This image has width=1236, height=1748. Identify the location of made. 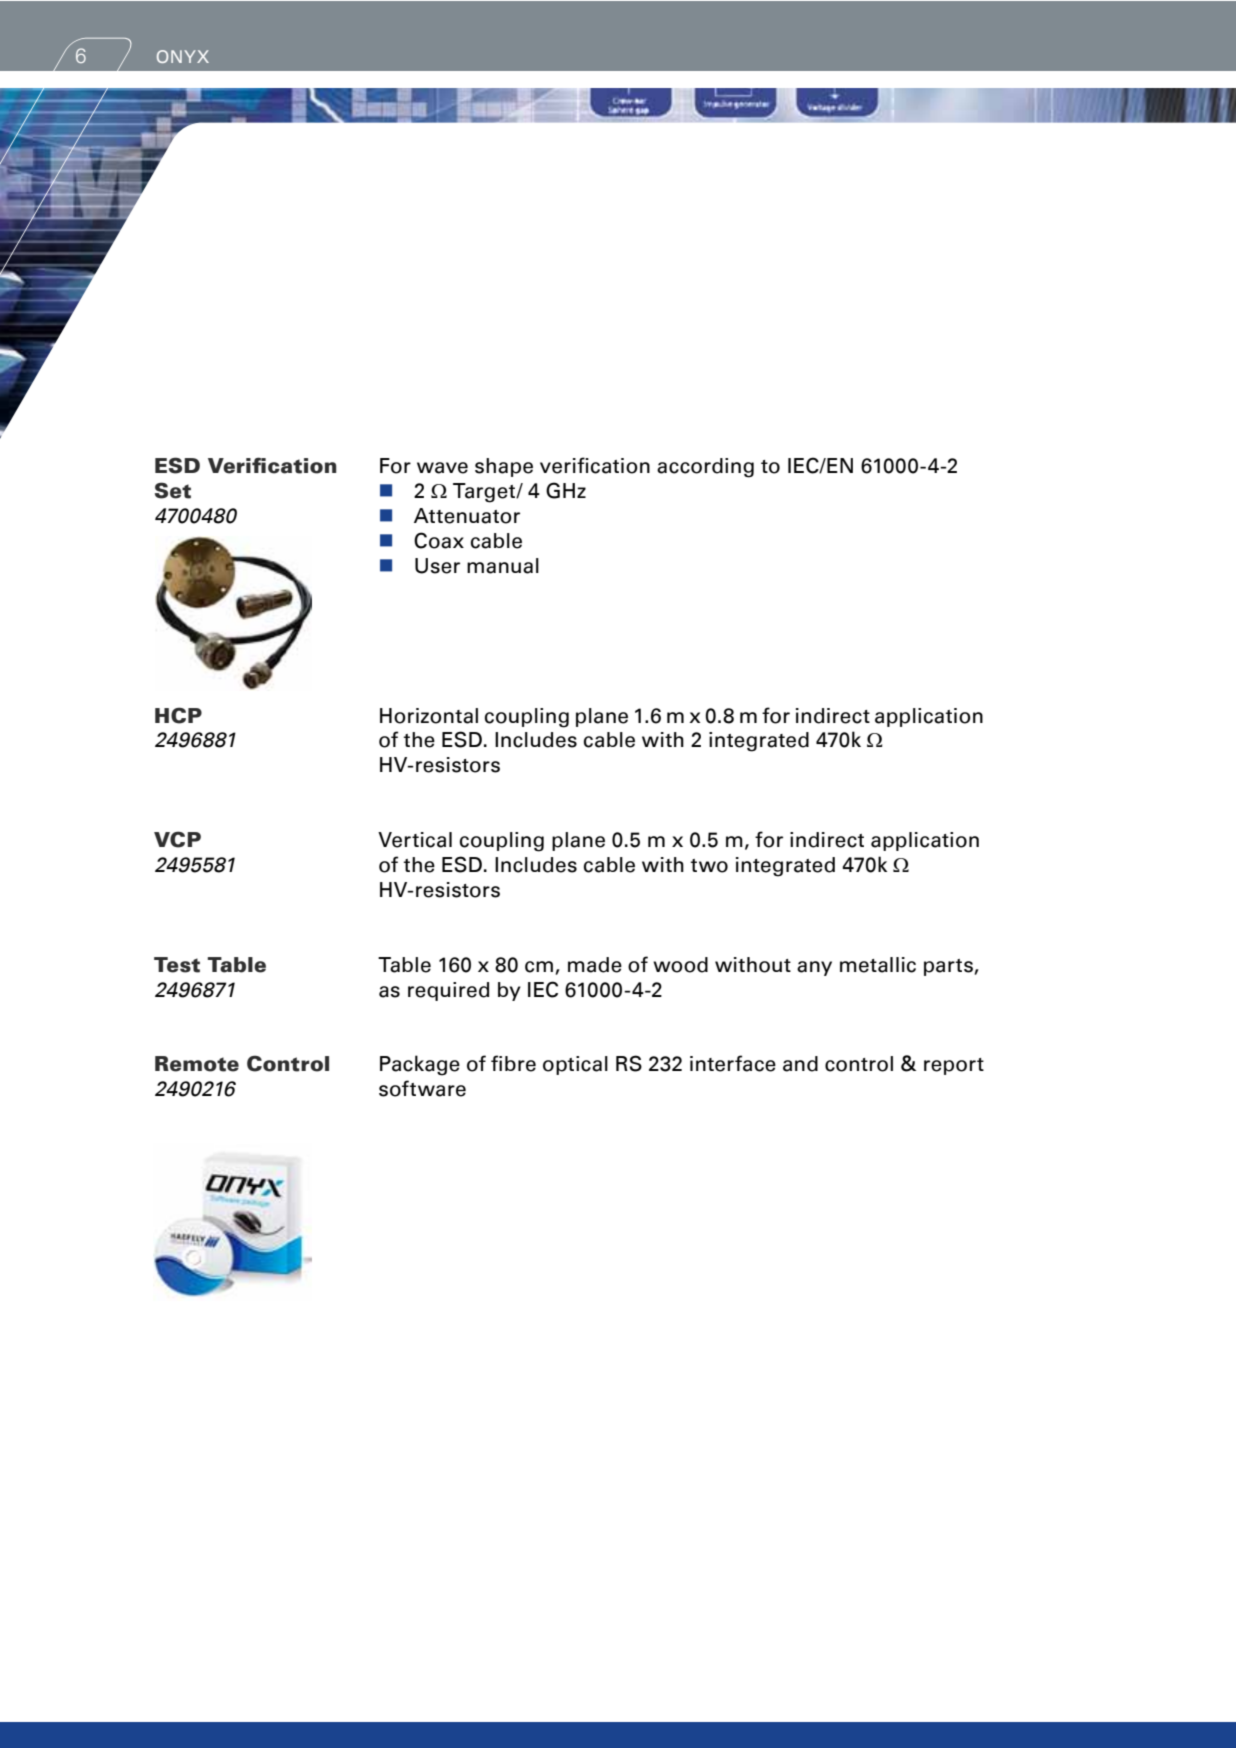
(595, 965).
